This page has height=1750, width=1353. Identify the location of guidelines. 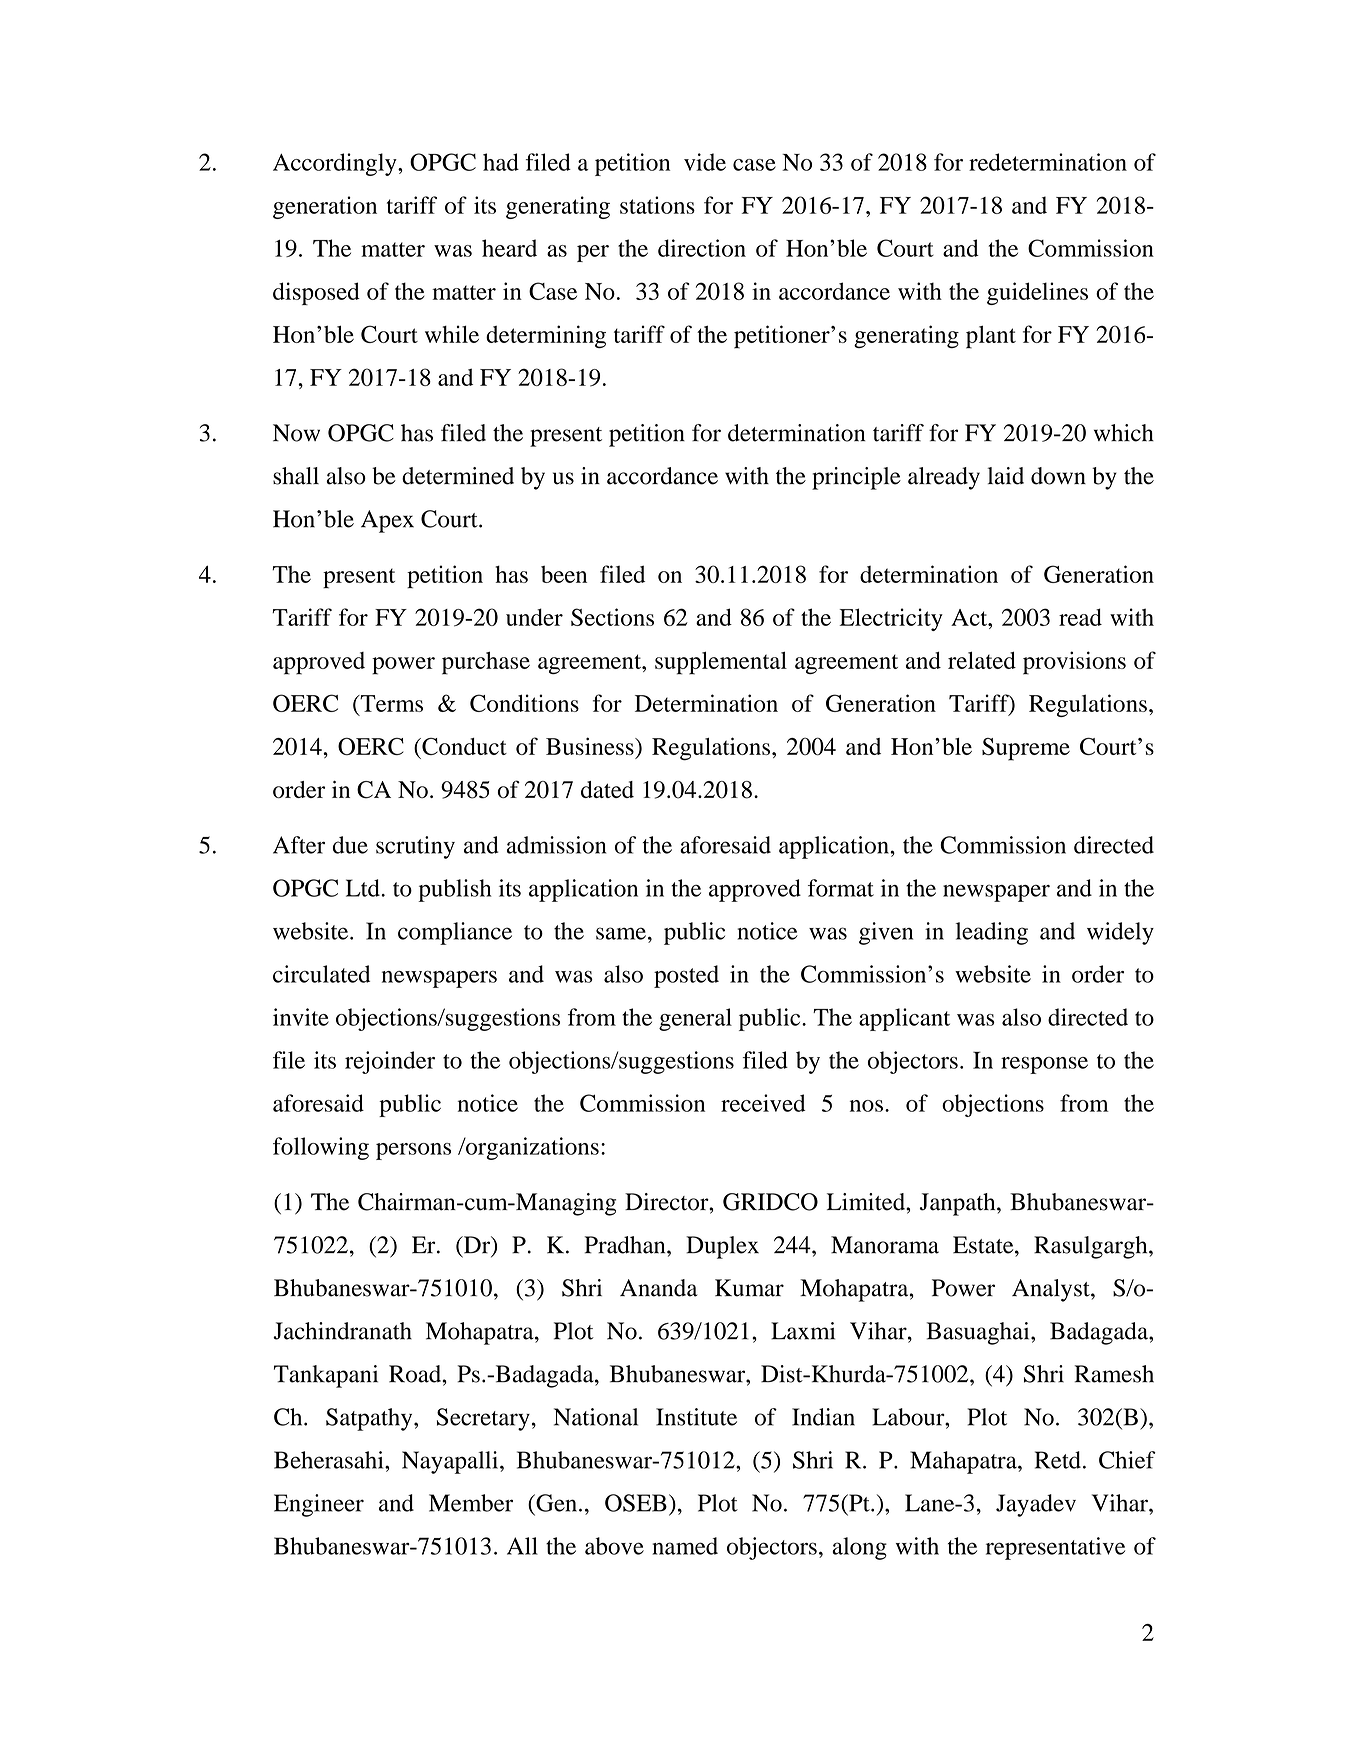
(1037, 293).
